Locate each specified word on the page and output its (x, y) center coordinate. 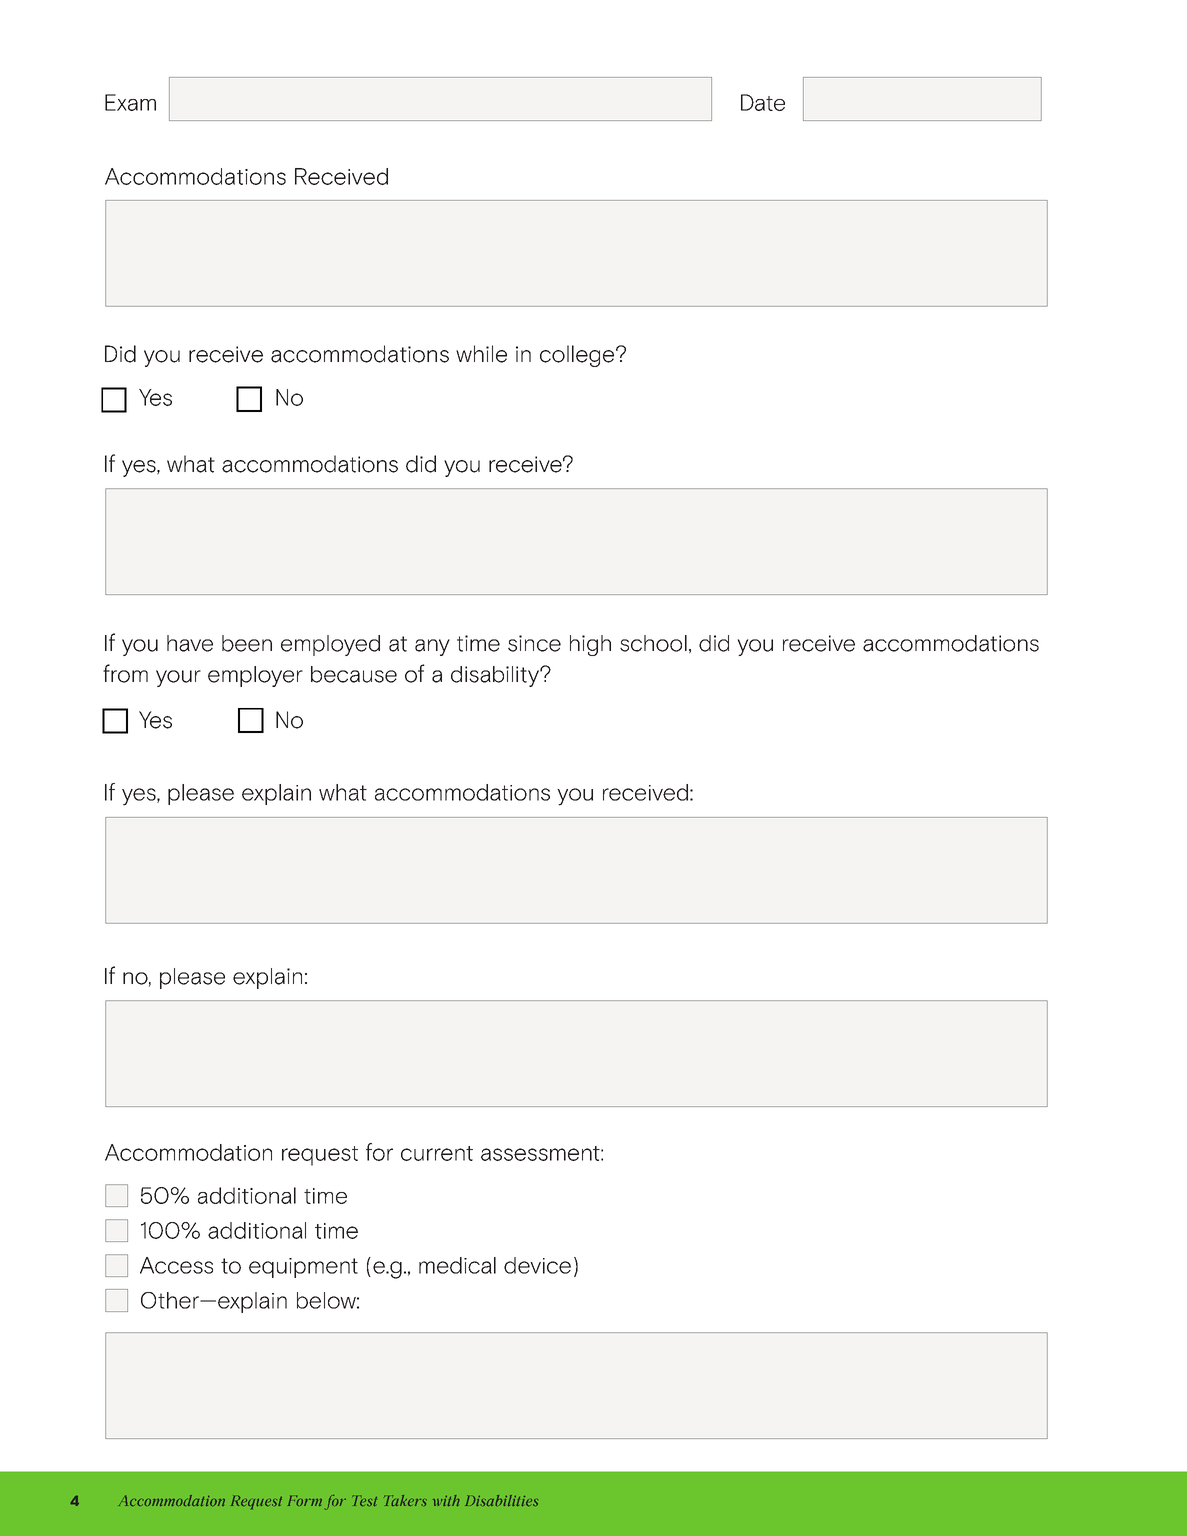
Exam (130, 102)
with (446, 1500)
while (481, 354)
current (437, 1153)
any (432, 647)
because (354, 674)
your (178, 678)
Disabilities (501, 1500)
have (190, 643)
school (653, 643)
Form (305, 1500)
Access (176, 1265)
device (537, 1265)
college (577, 356)
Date (763, 102)
